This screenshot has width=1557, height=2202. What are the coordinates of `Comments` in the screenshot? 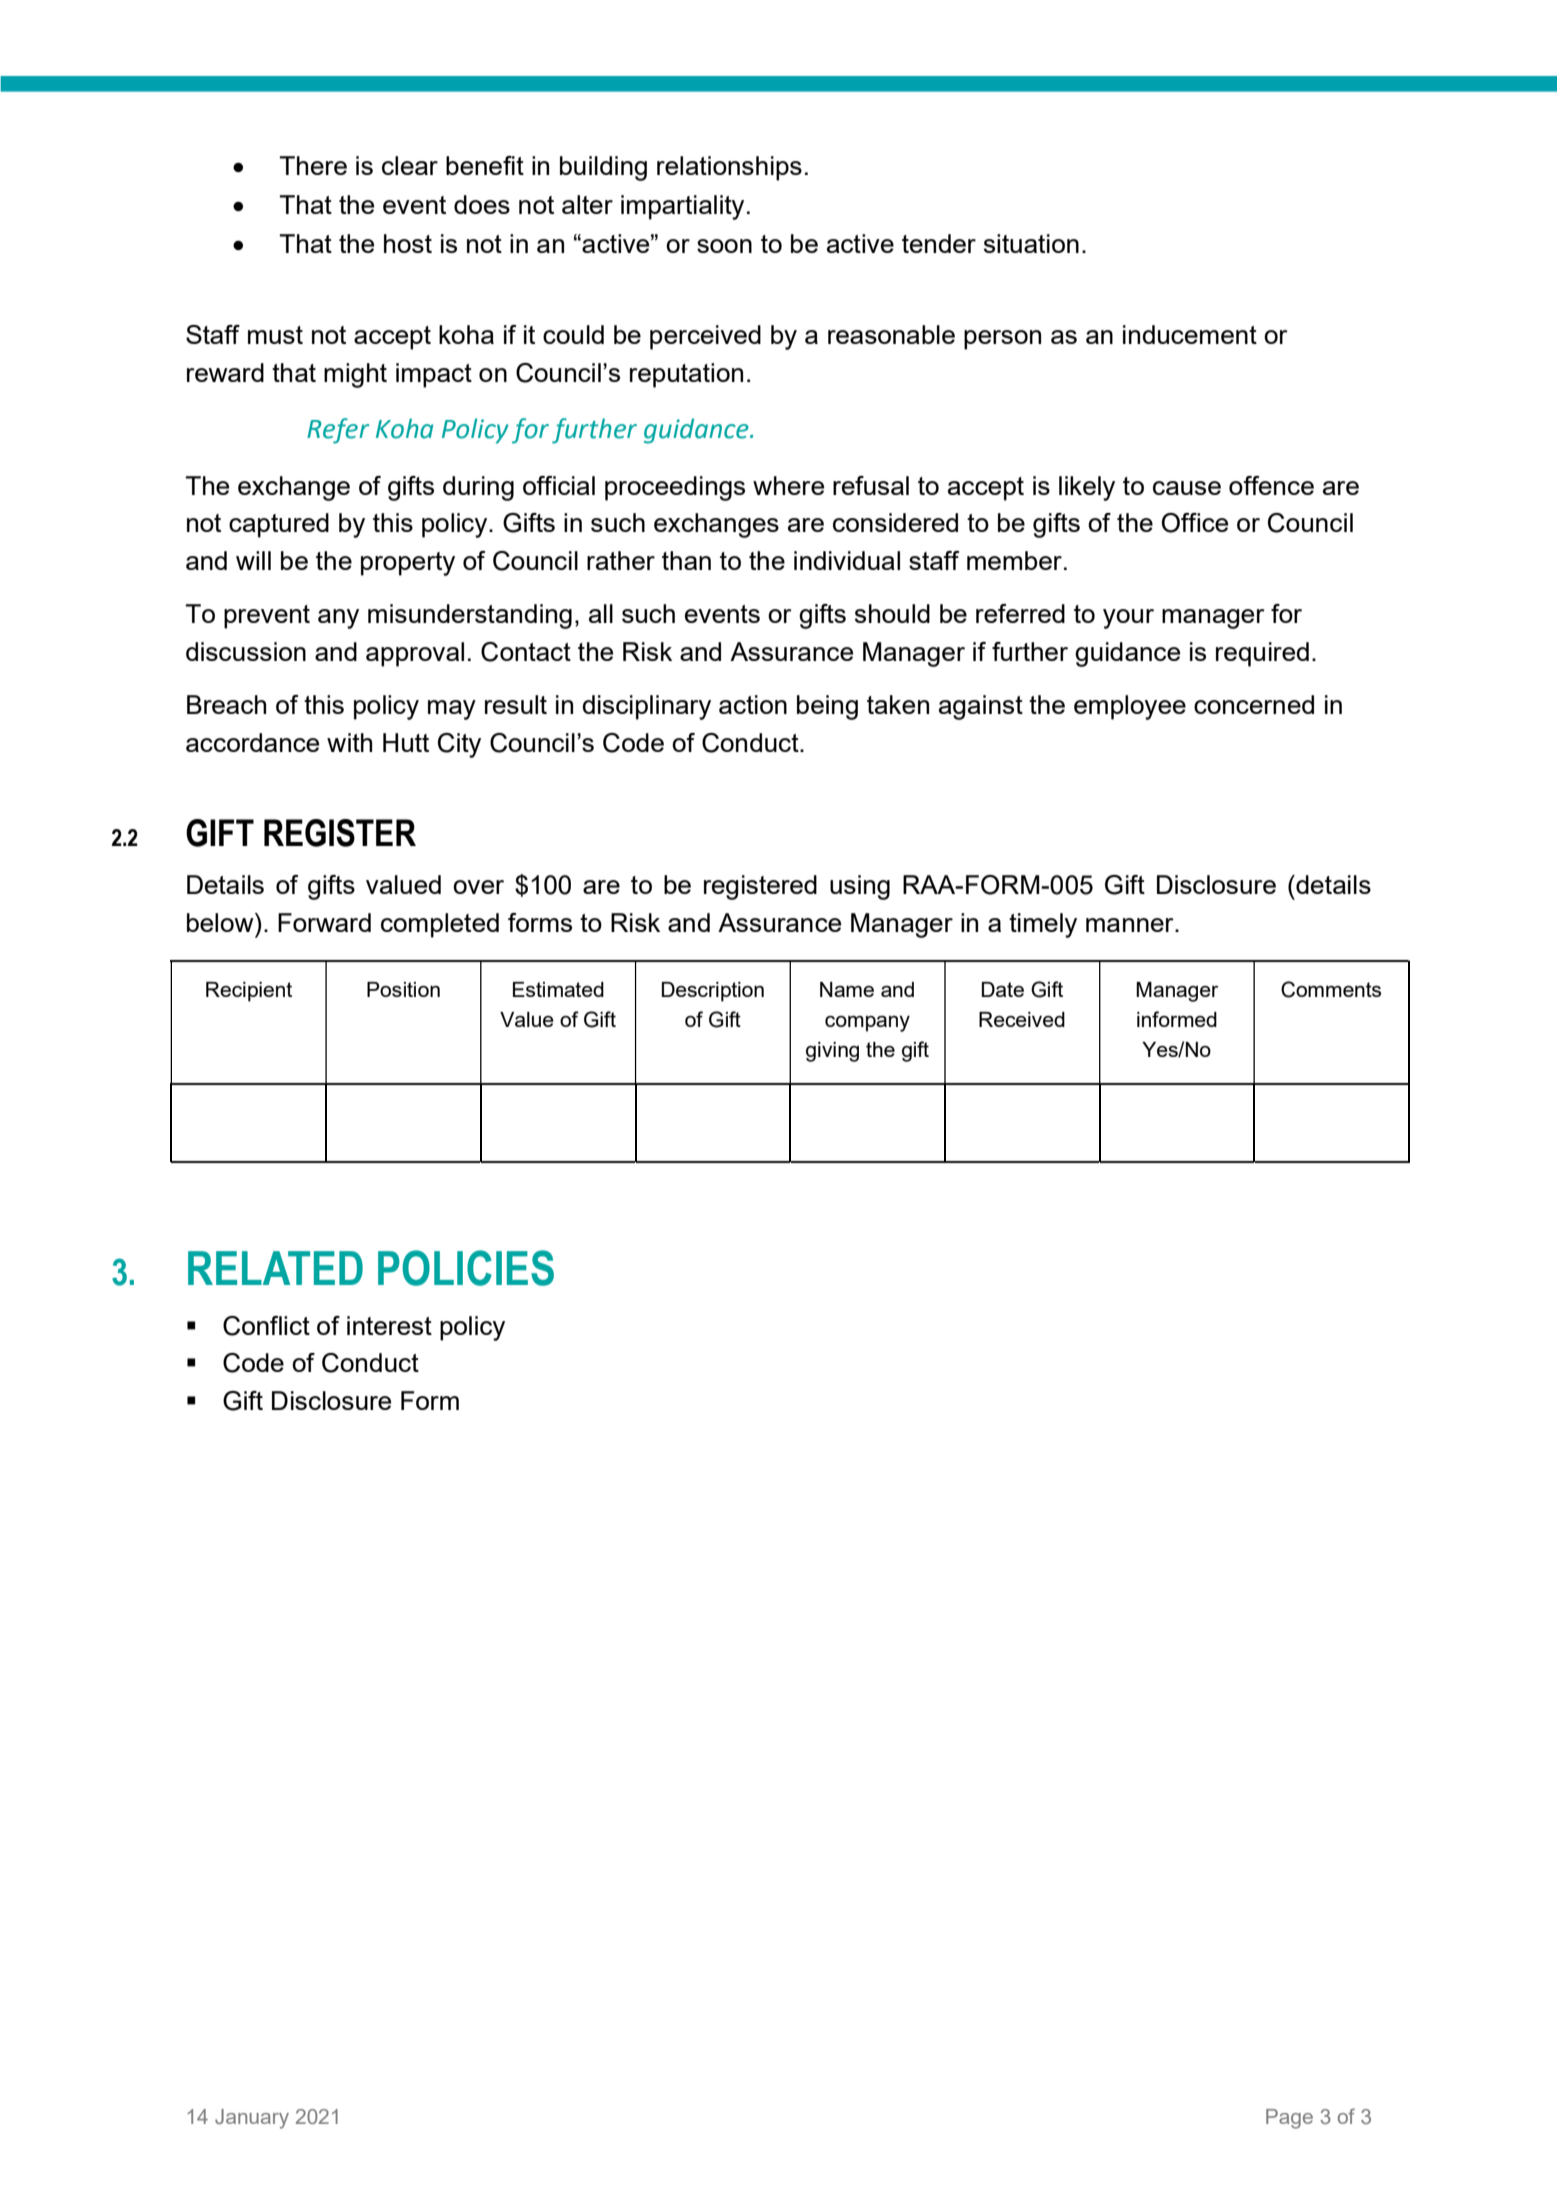 It's located at (1331, 989).
